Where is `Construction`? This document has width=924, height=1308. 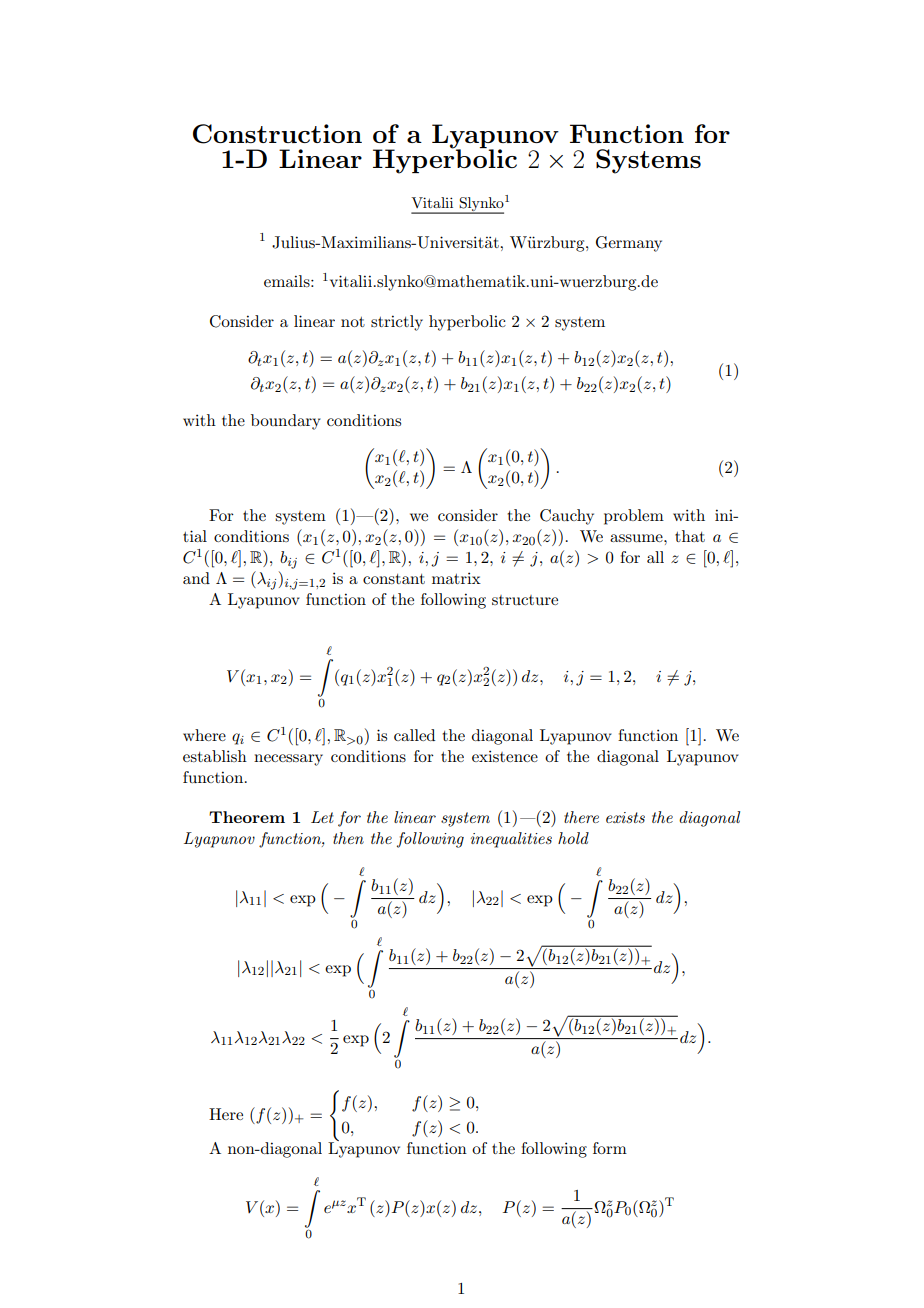
Construction is located at coordinates (277, 134).
